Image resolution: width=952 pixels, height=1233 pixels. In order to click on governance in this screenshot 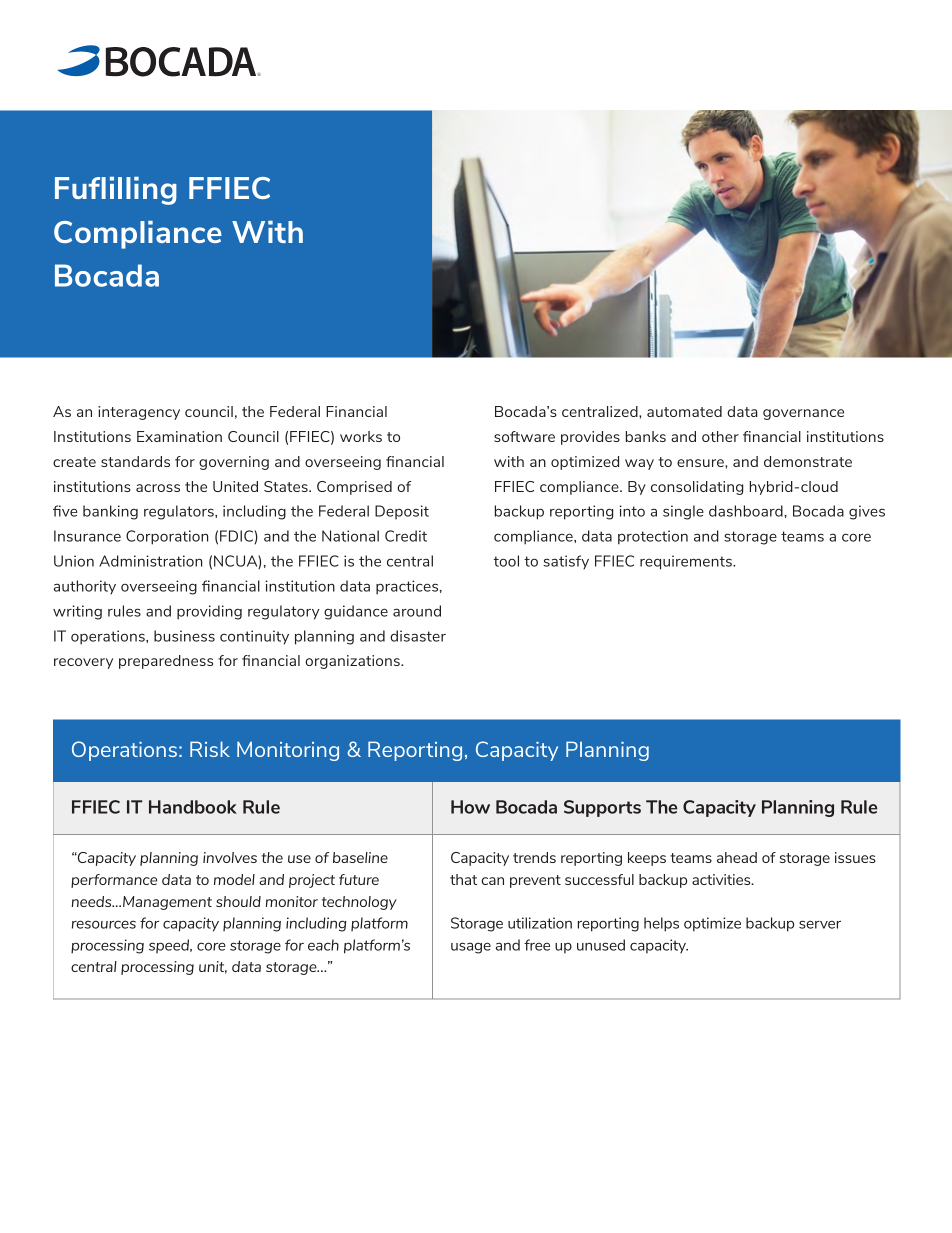, I will do `click(803, 414)`.
